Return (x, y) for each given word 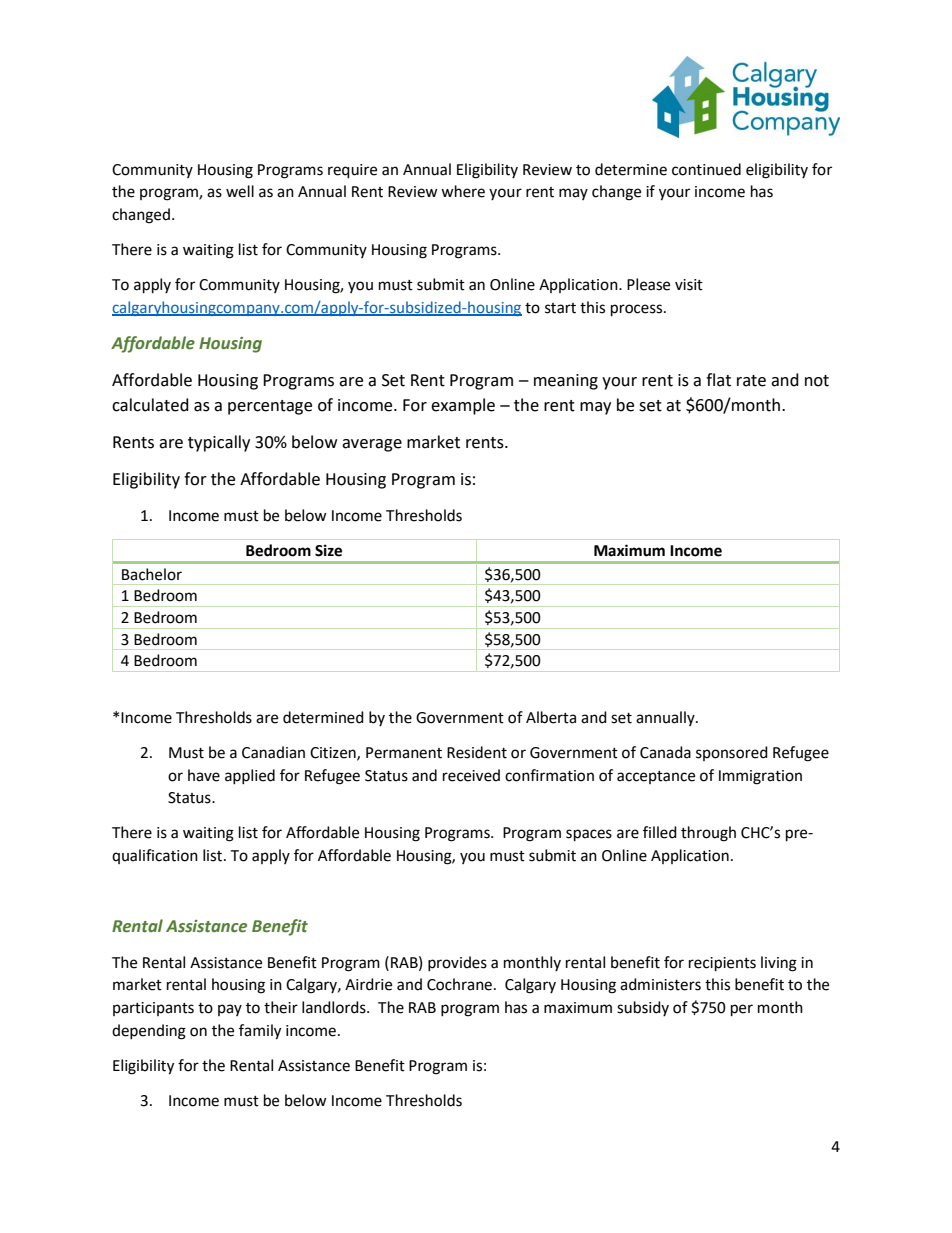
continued (706, 169)
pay (230, 1010)
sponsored (732, 753)
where (463, 191)
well (240, 191)
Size (328, 550)
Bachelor (152, 574)
